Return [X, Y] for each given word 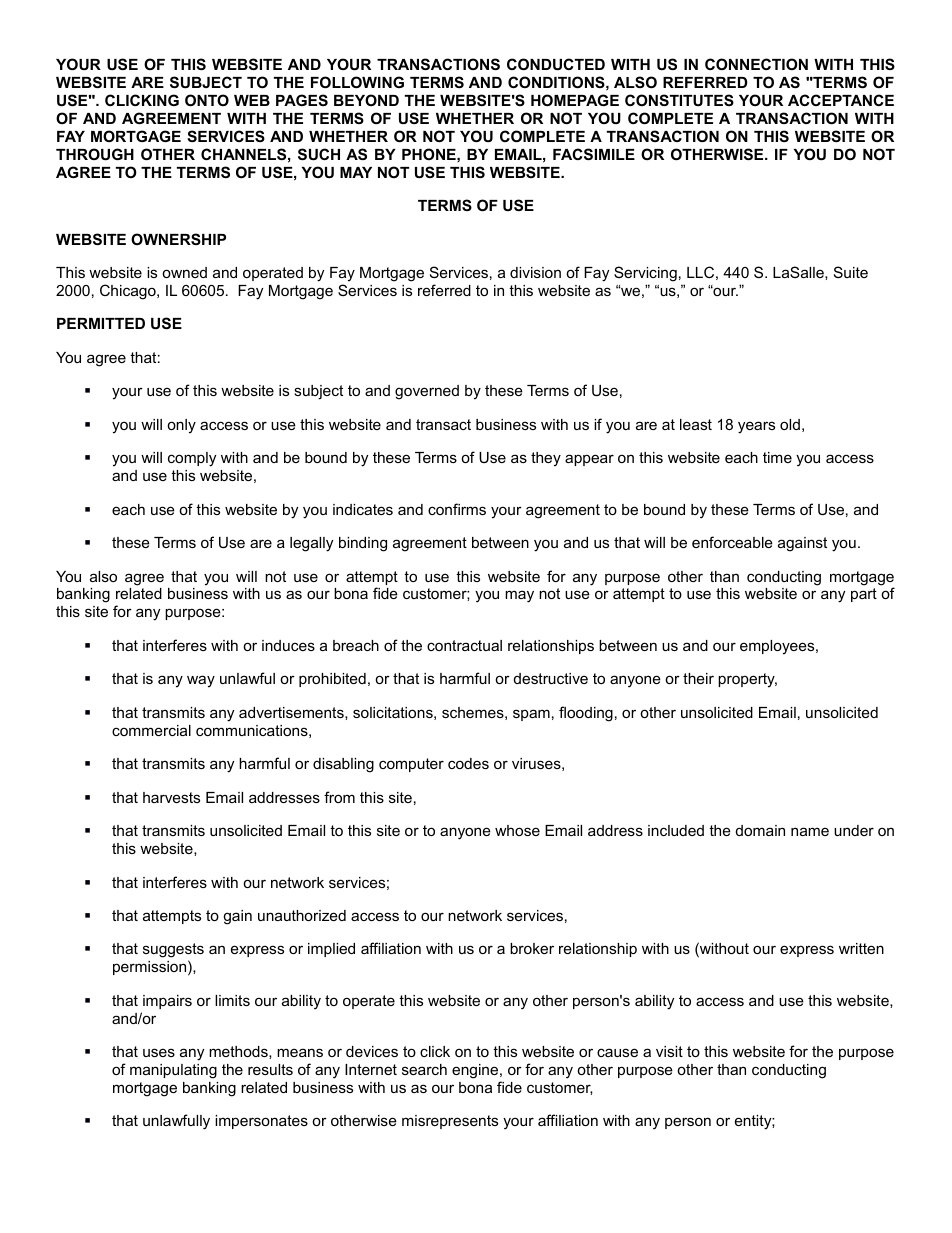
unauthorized [302, 915]
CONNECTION [756, 64]
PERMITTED [101, 323]
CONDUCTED [556, 64]
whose [517, 830]
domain [760, 830]
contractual [464, 645]
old [790, 424]
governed [427, 392]
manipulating [173, 1071]
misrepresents [450, 1122]
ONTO [207, 100]
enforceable [732, 542]
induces [288, 645]
